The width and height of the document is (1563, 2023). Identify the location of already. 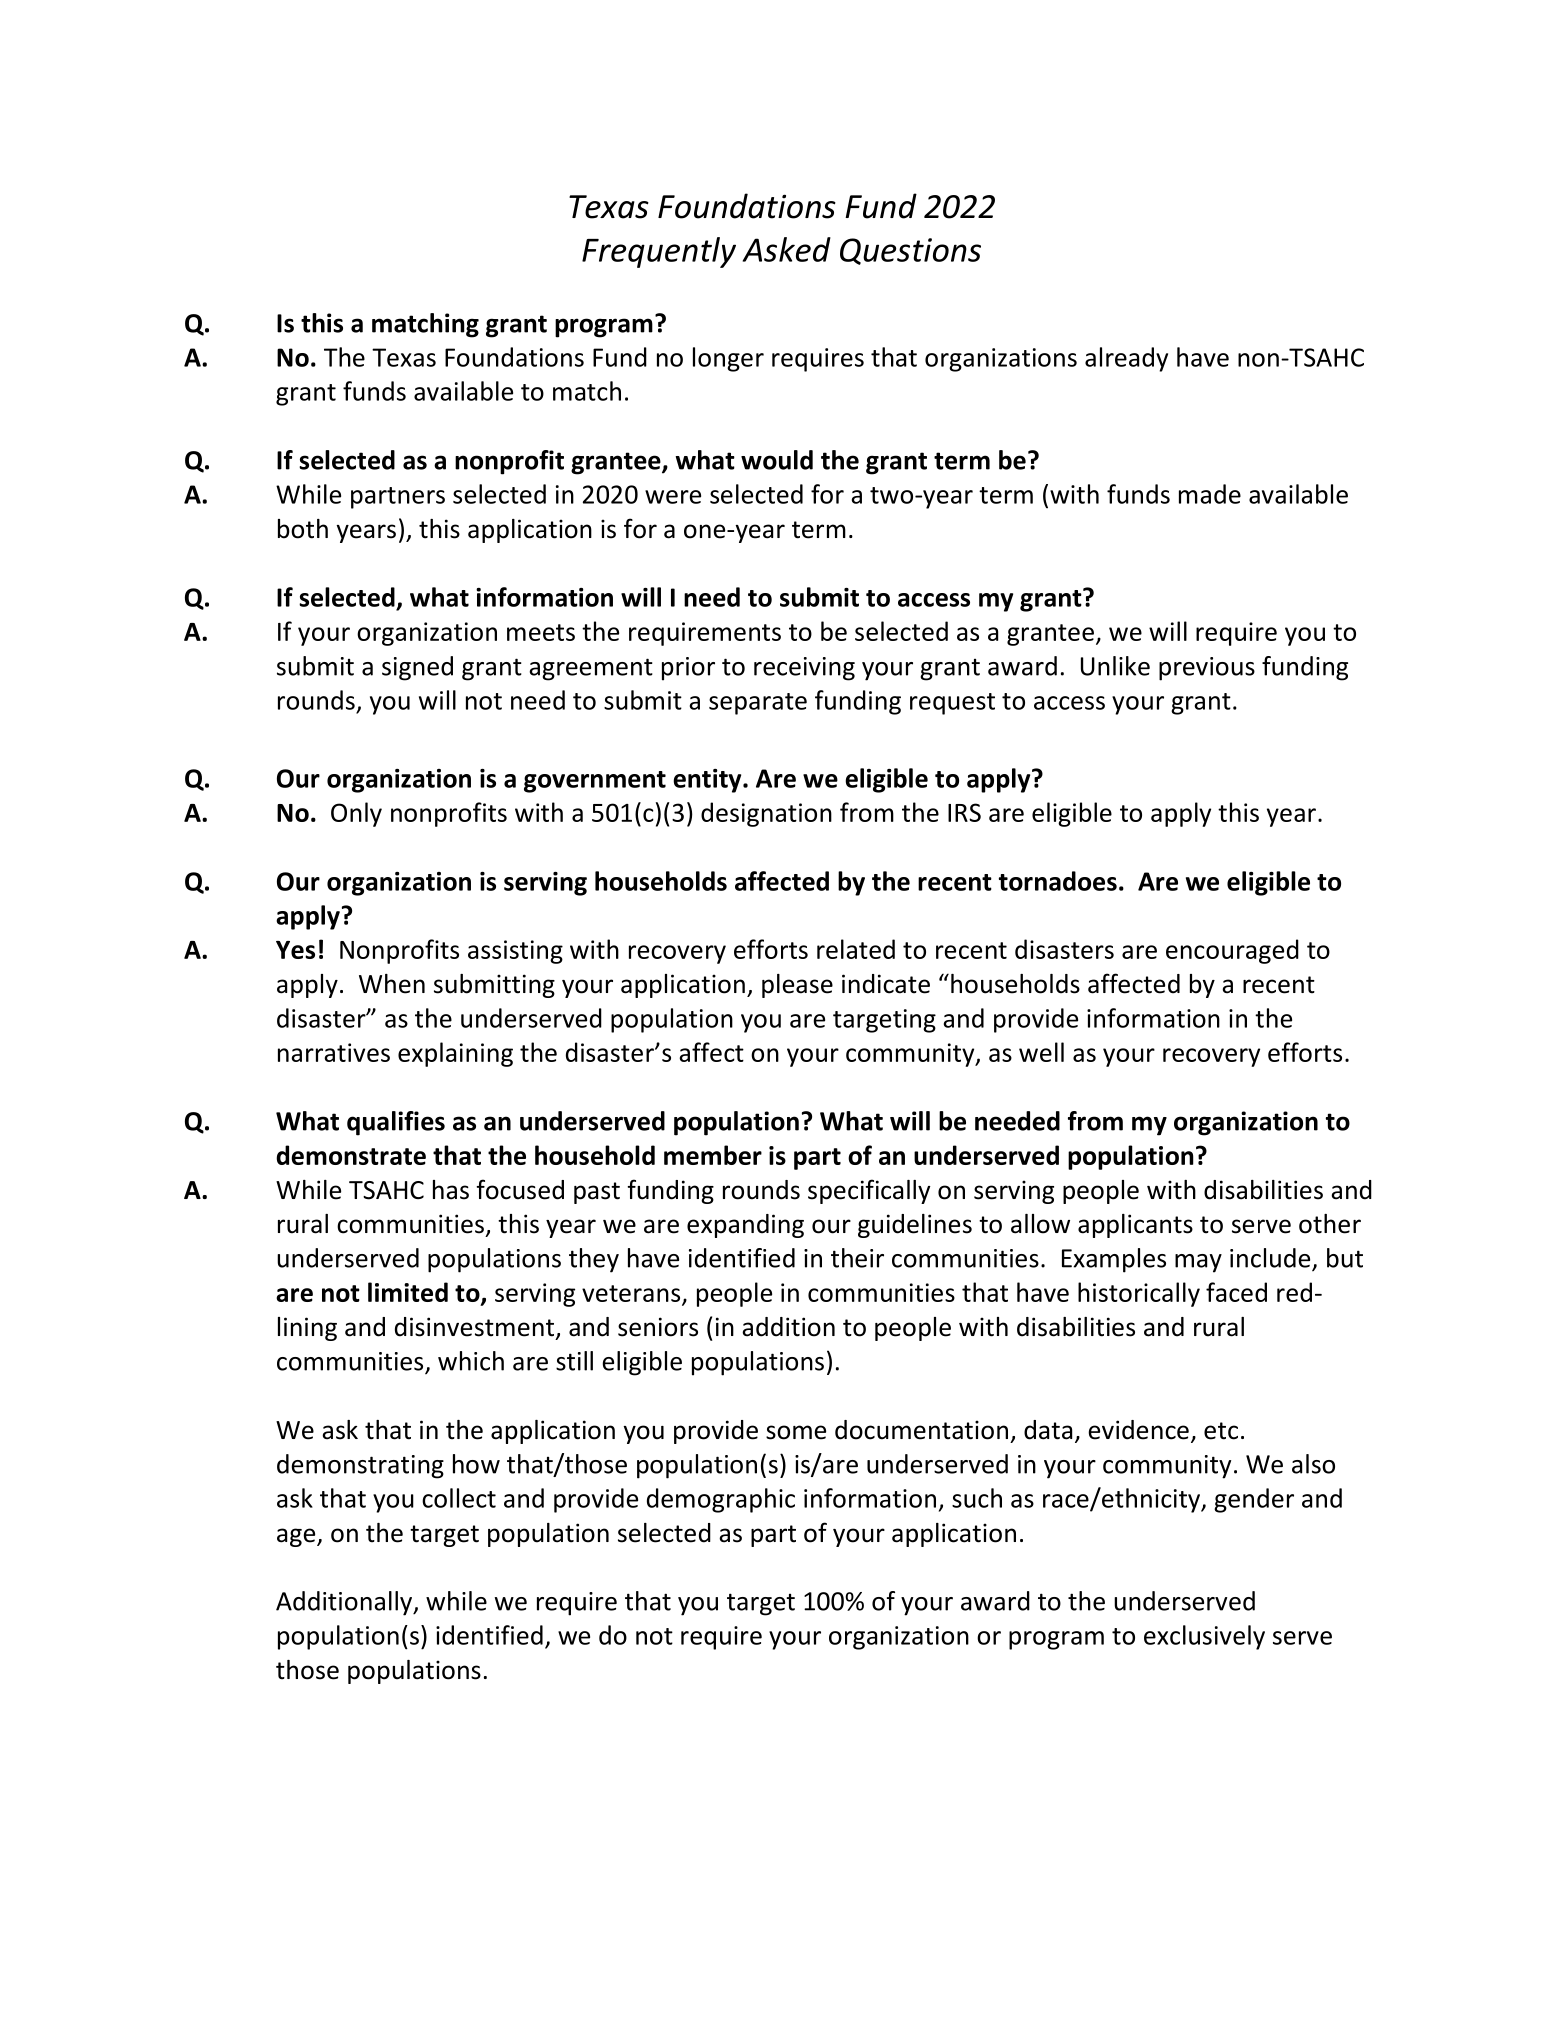
(1126, 359).
